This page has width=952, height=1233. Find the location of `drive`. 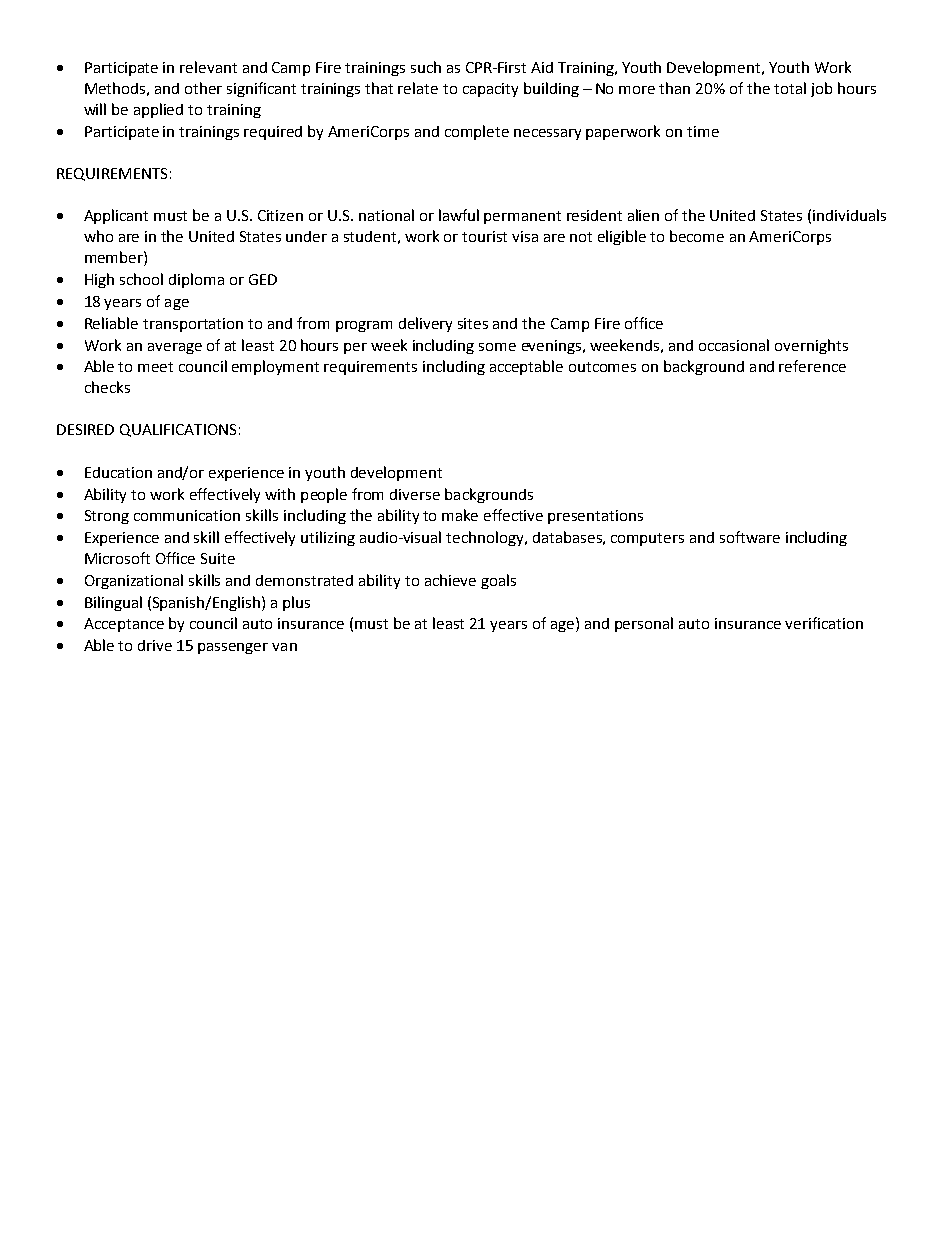

drive is located at coordinates (155, 645).
